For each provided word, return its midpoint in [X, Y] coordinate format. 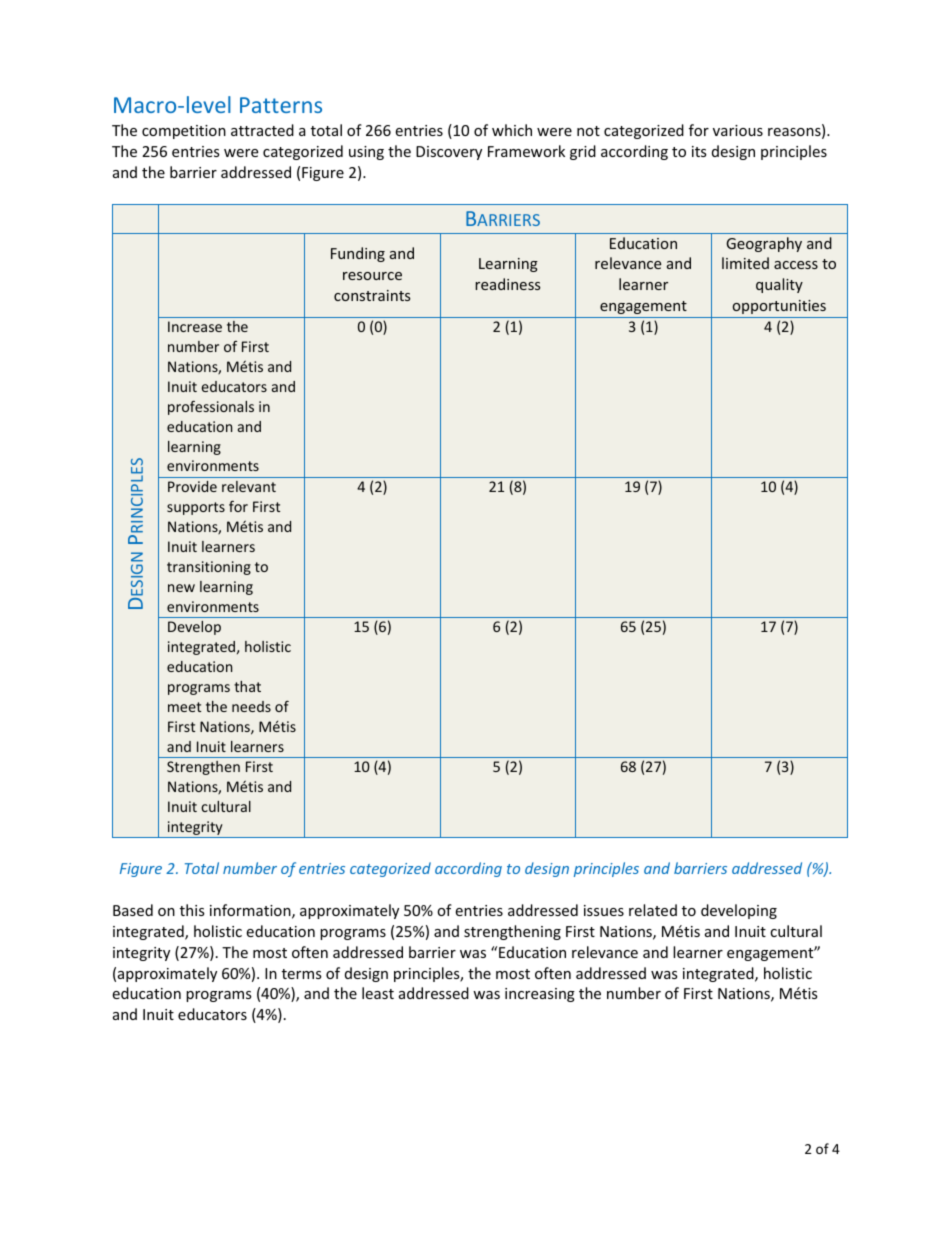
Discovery [449, 153]
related [653, 910]
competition [184, 132]
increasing [540, 995]
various [738, 130]
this [192, 910]
